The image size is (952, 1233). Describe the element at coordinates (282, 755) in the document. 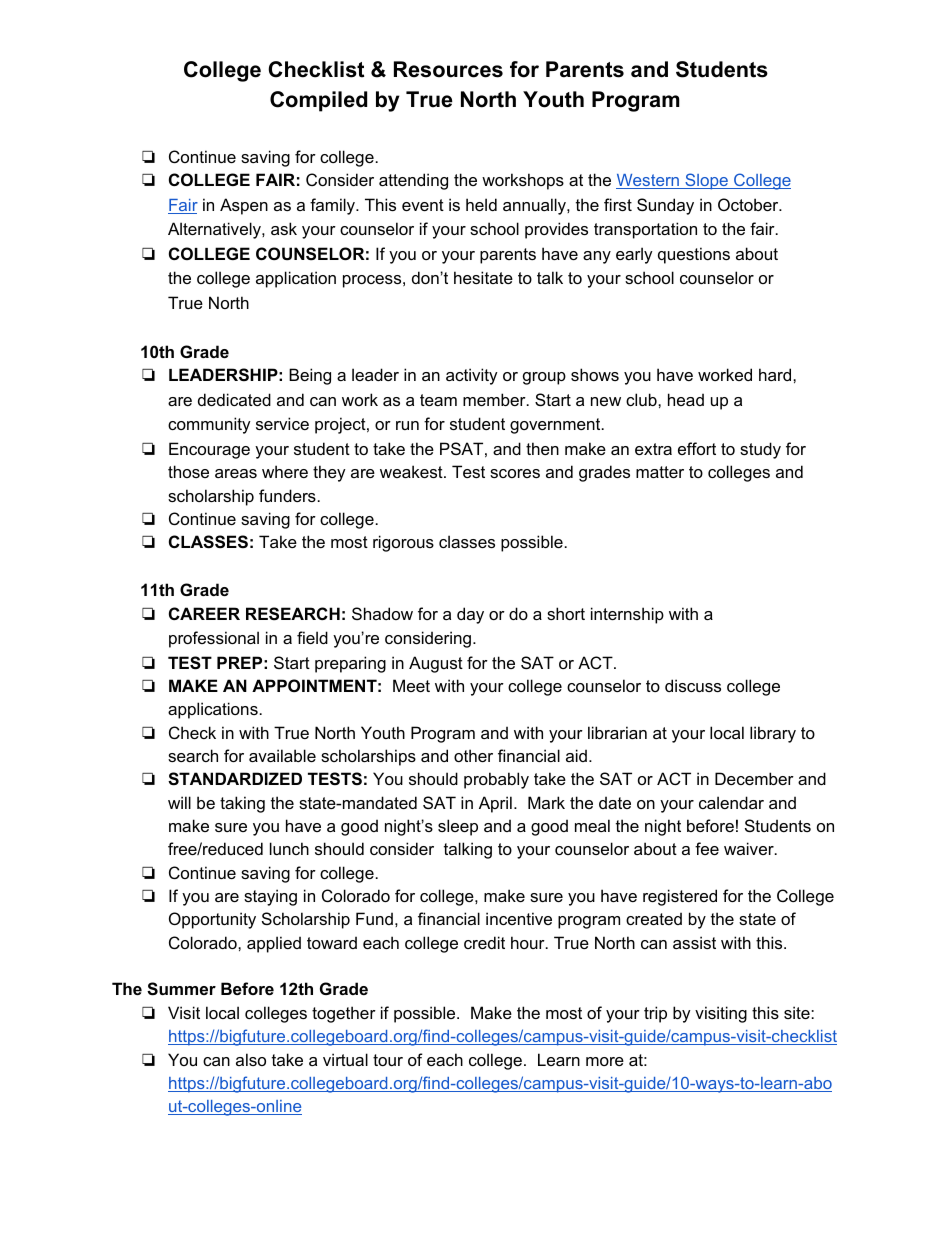

I see `available` at that location.
